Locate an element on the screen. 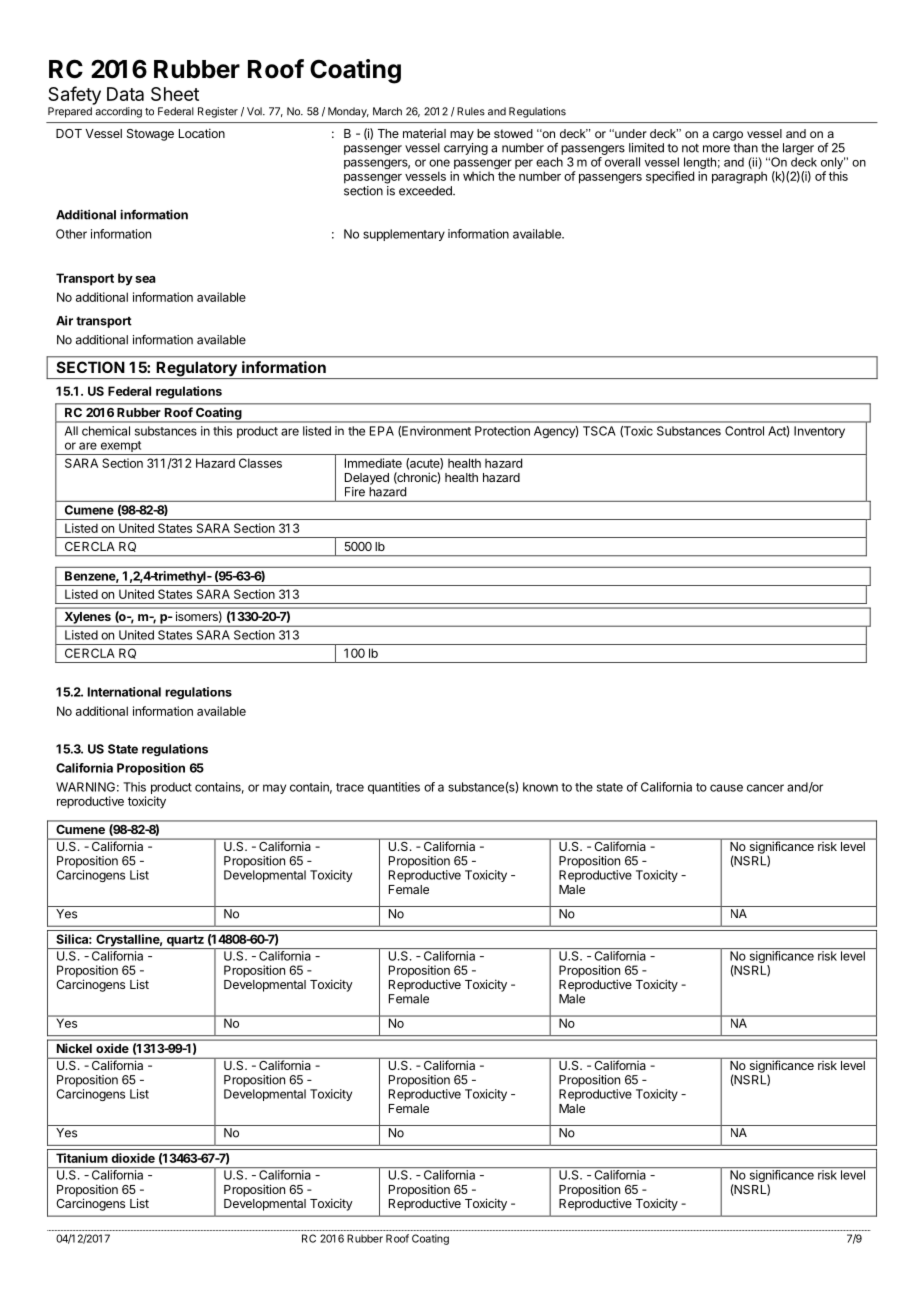 This screenshot has width=924, height=1308. known is located at coordinates (540, 787).
